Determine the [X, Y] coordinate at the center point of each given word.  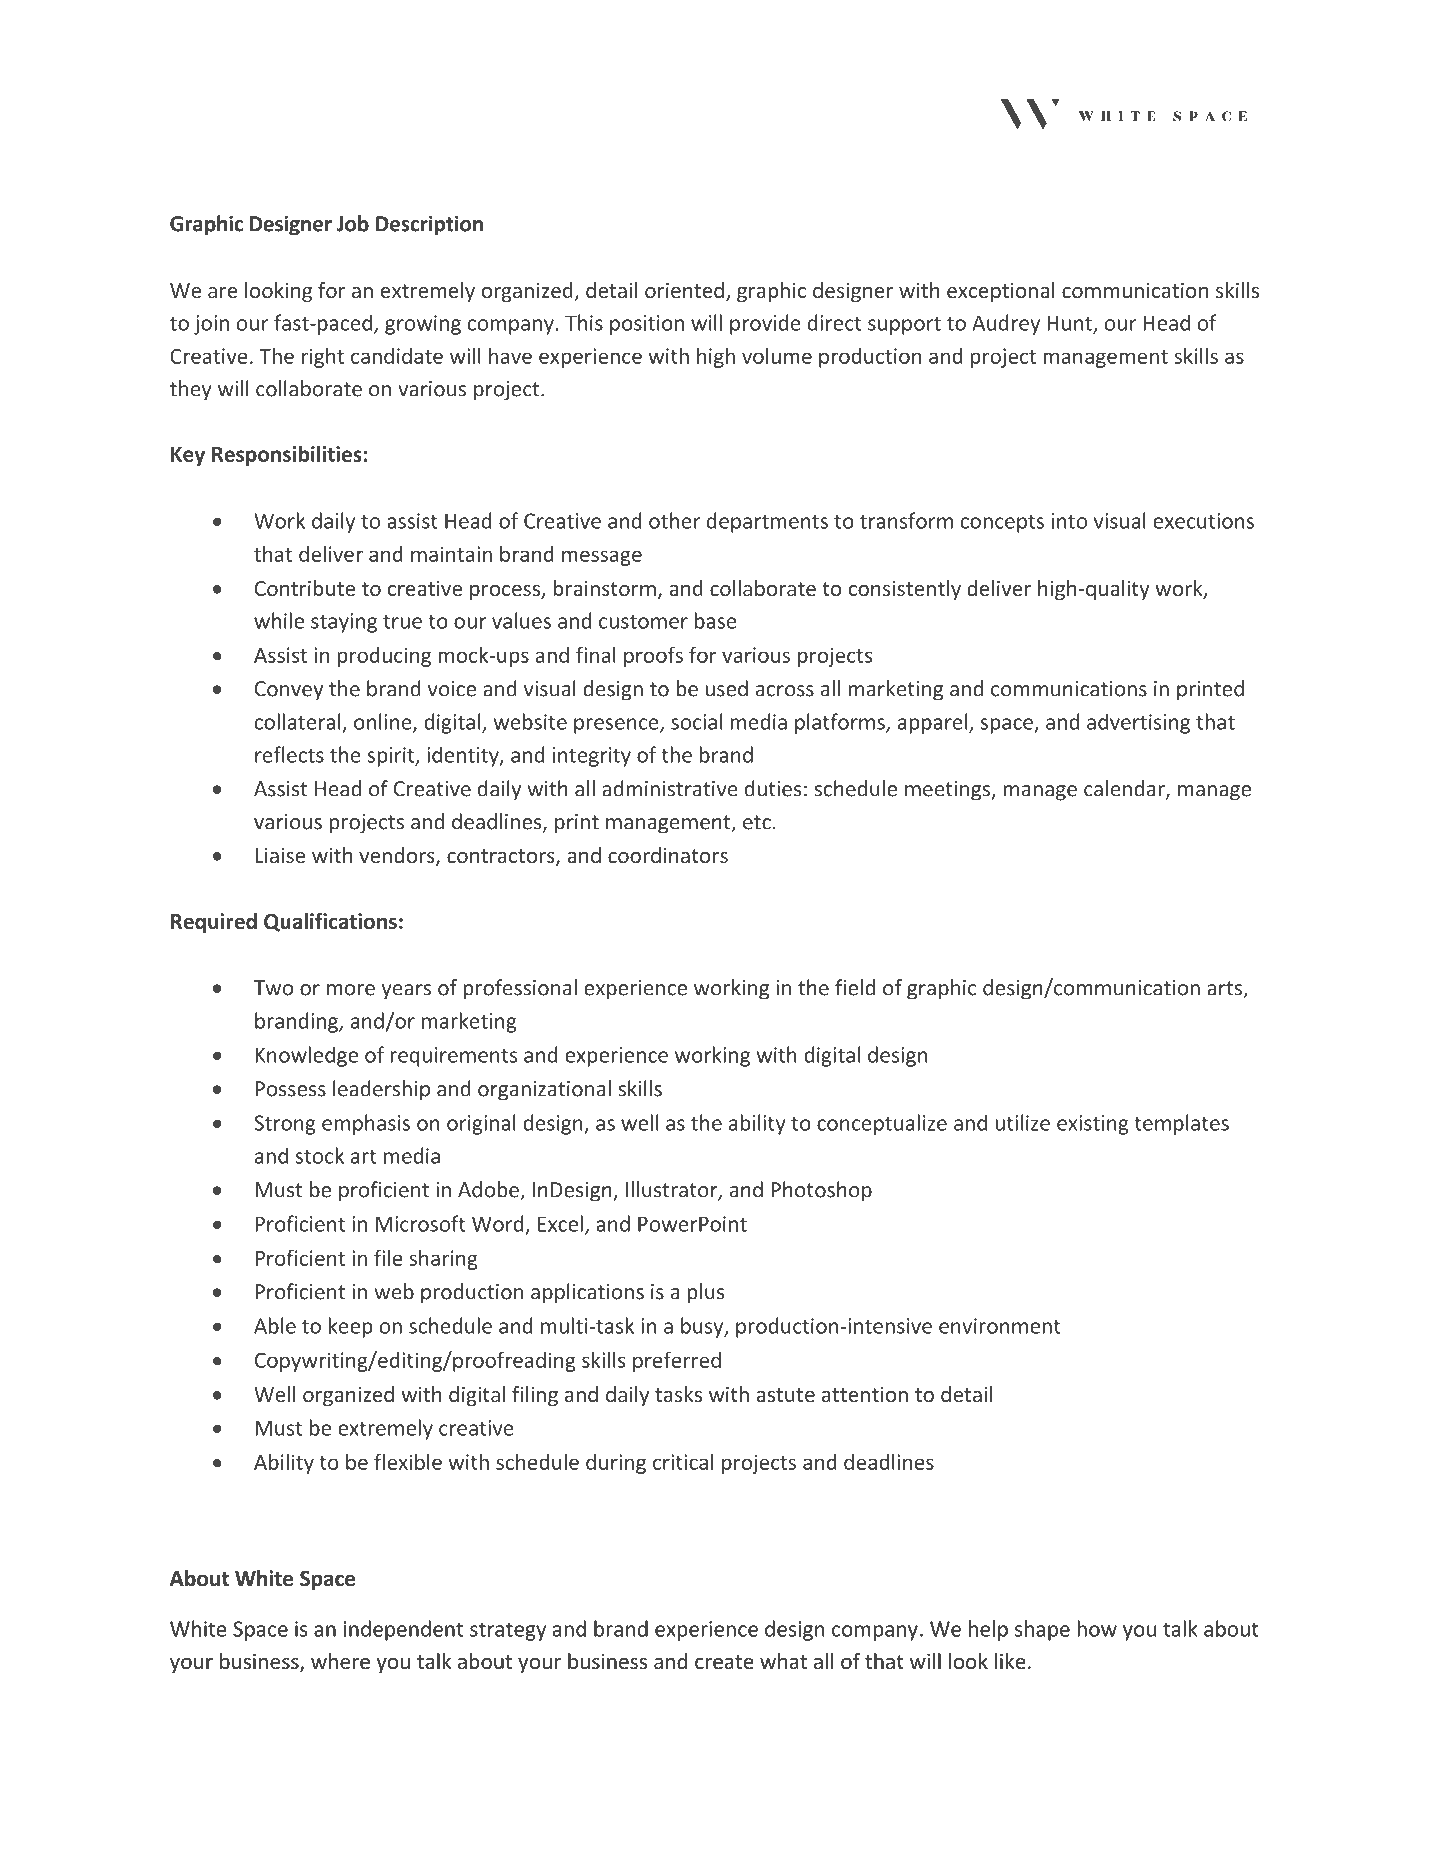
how [1097, 1628]
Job [353, 223]
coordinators [668, 855]
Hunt [1070, 324]
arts [1225, 989]
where [340, 1661]
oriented [684, 290]
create [724, 1662]
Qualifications [330, 922]
